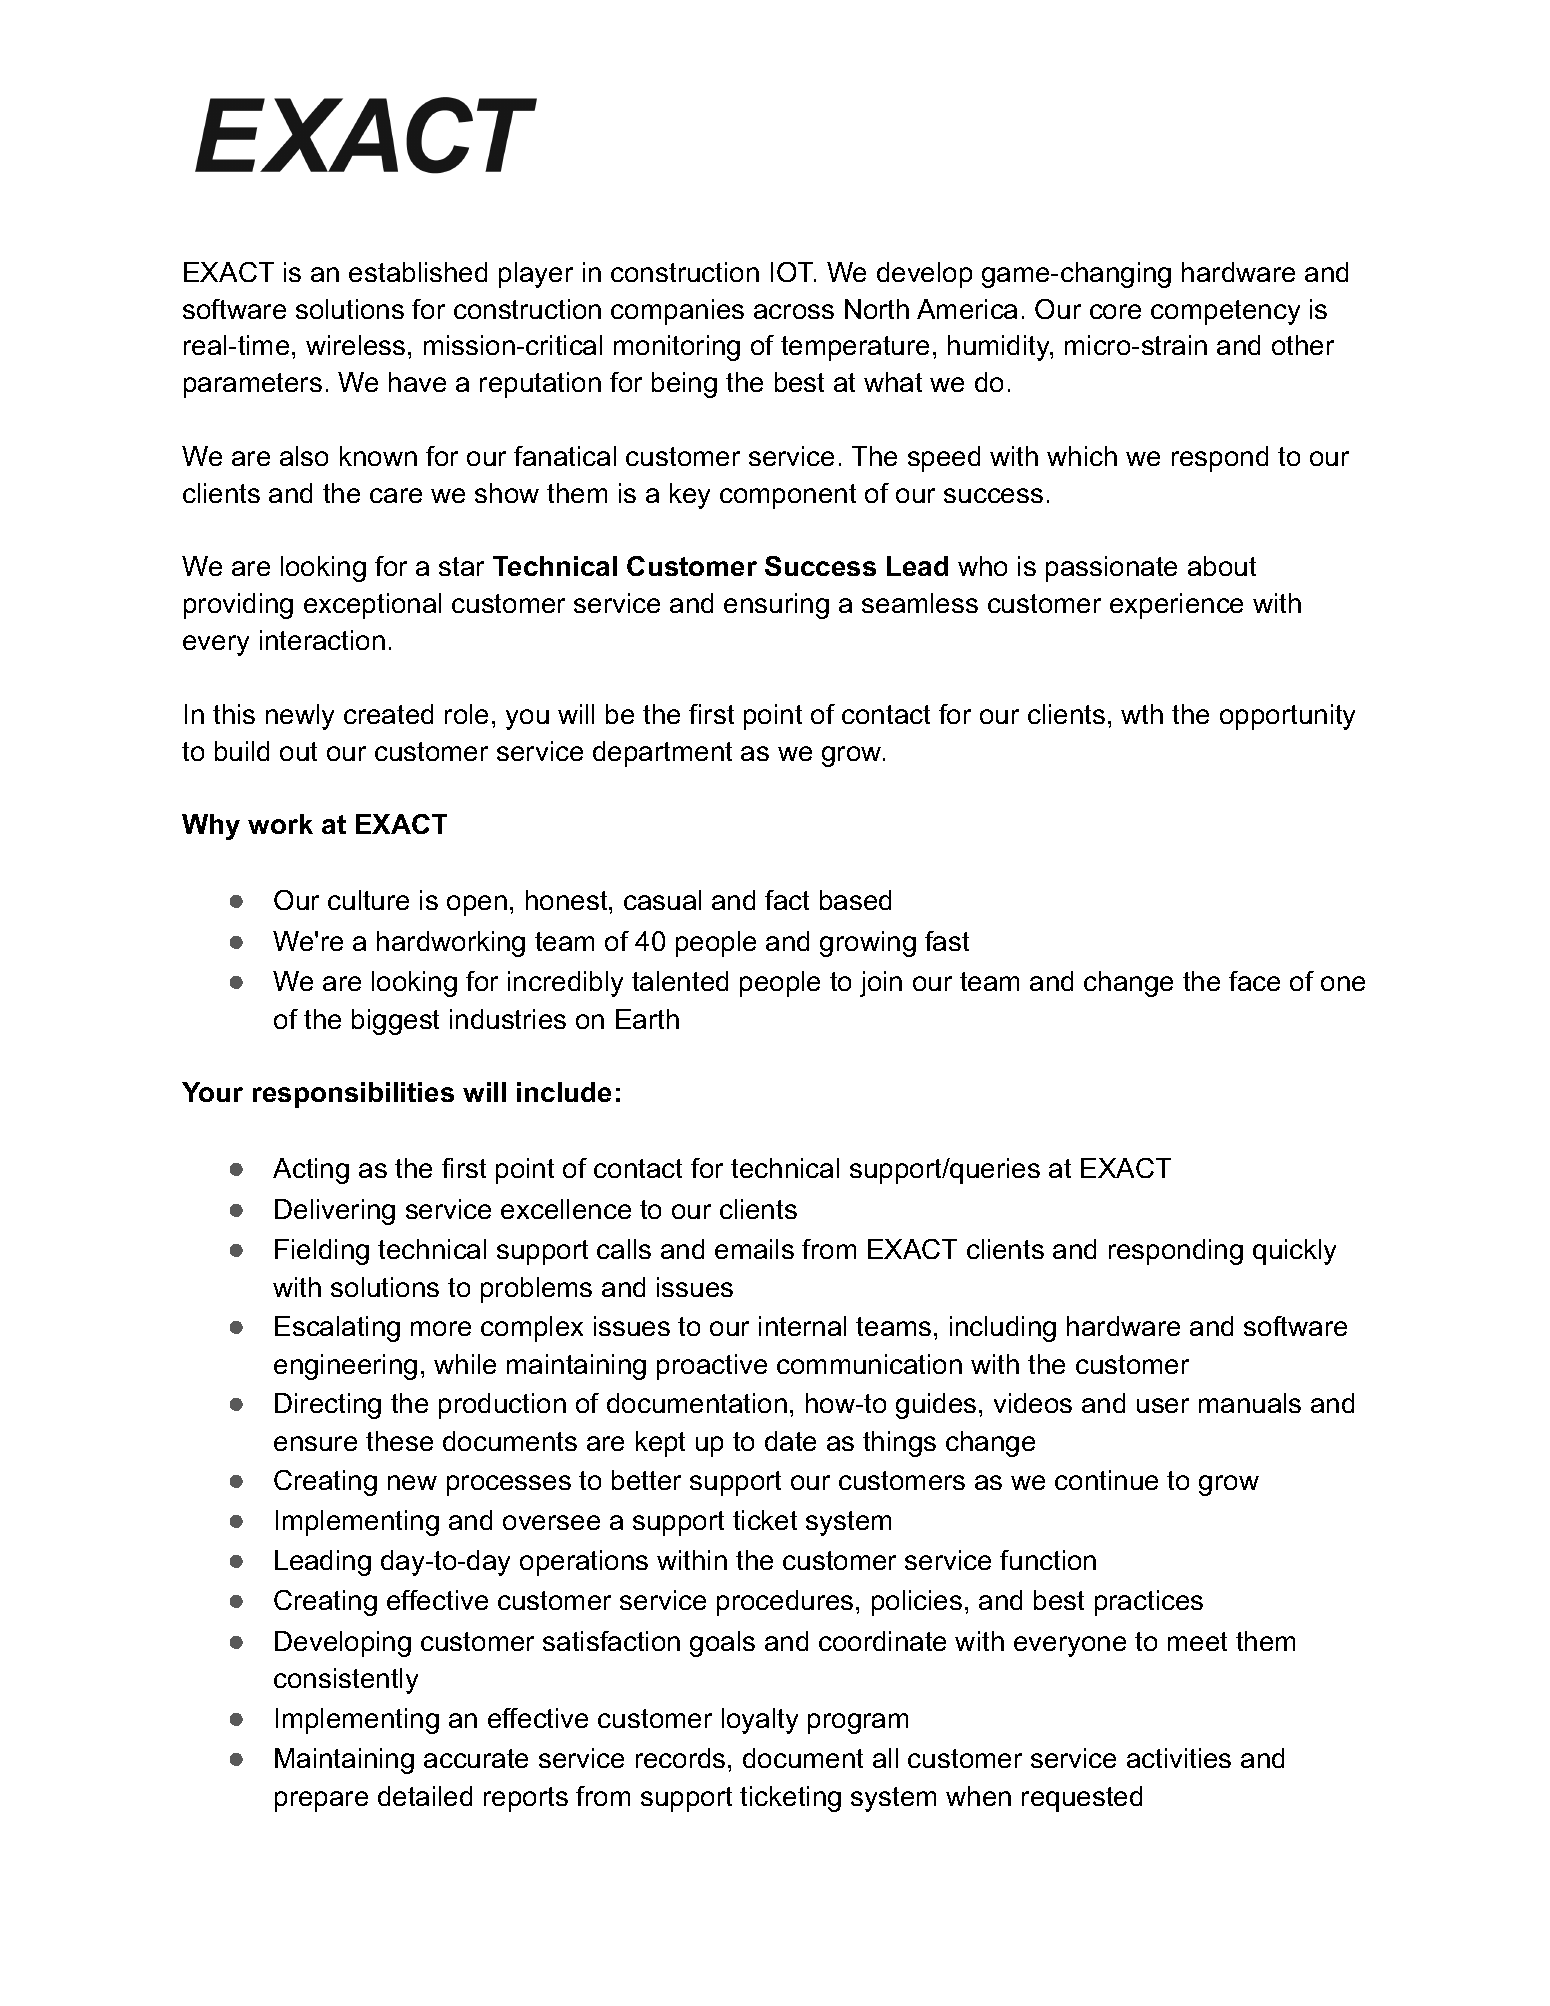 Image resolution: width=1550 pixels, height=2006 pixels. I want to click on Fielding, so click(322, 1252).
